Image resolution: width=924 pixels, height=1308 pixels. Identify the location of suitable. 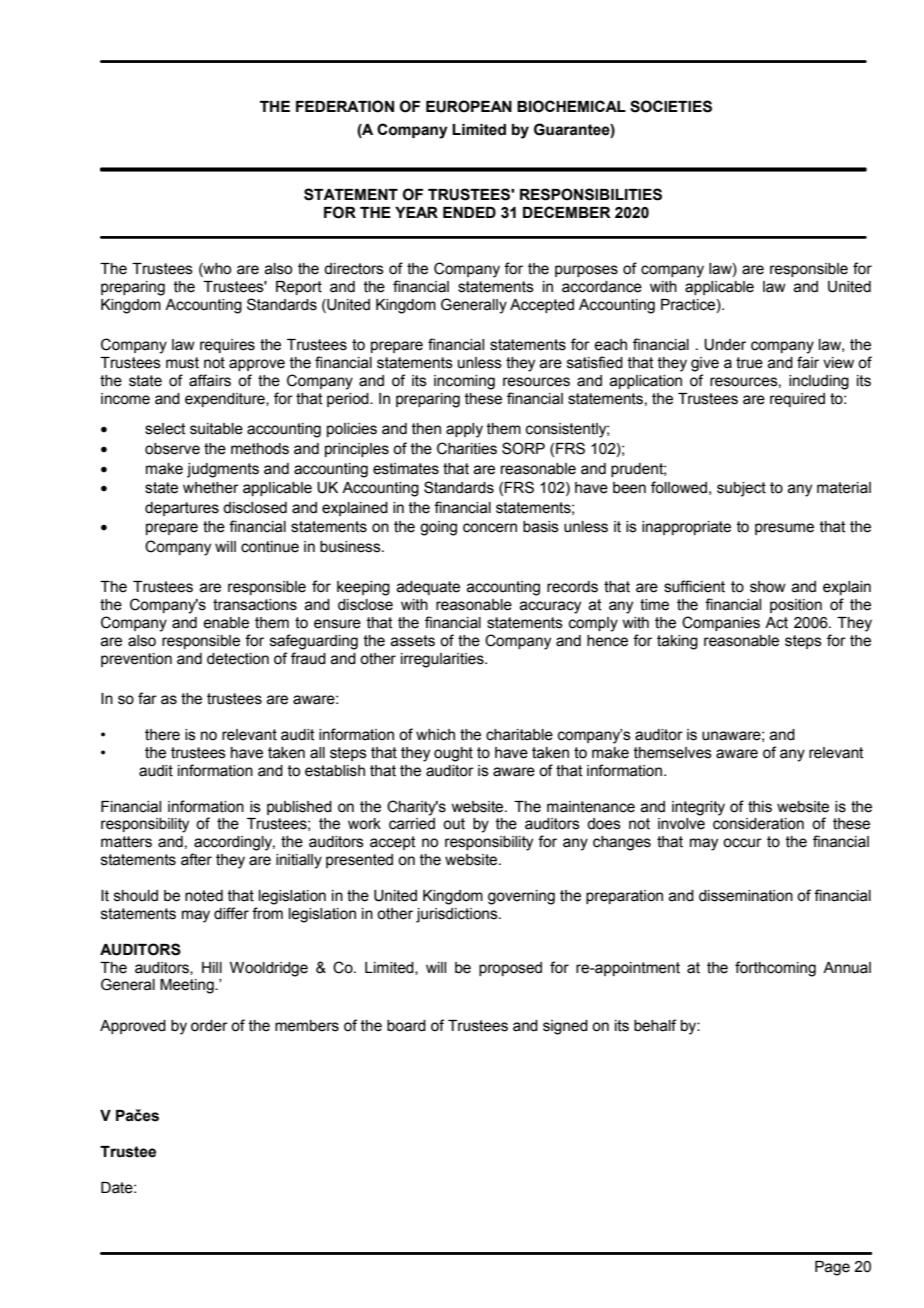
(216, 429).
